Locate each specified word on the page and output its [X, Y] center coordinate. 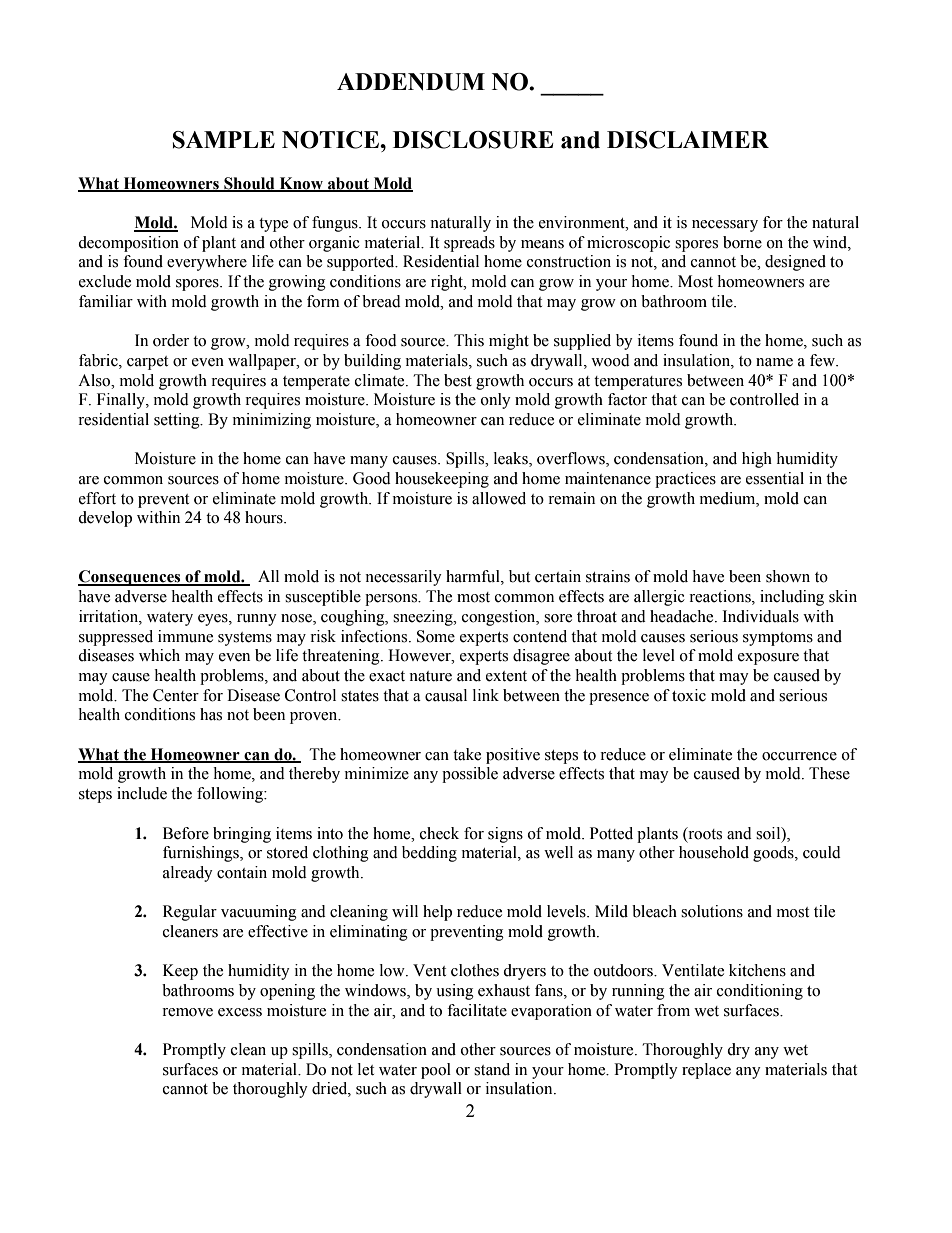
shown [788, 576]
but [519, 576]
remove [187, 1012]
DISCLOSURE [473, 140]
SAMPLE [224, 140]
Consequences [130, 578]
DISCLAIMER [688, 140]
